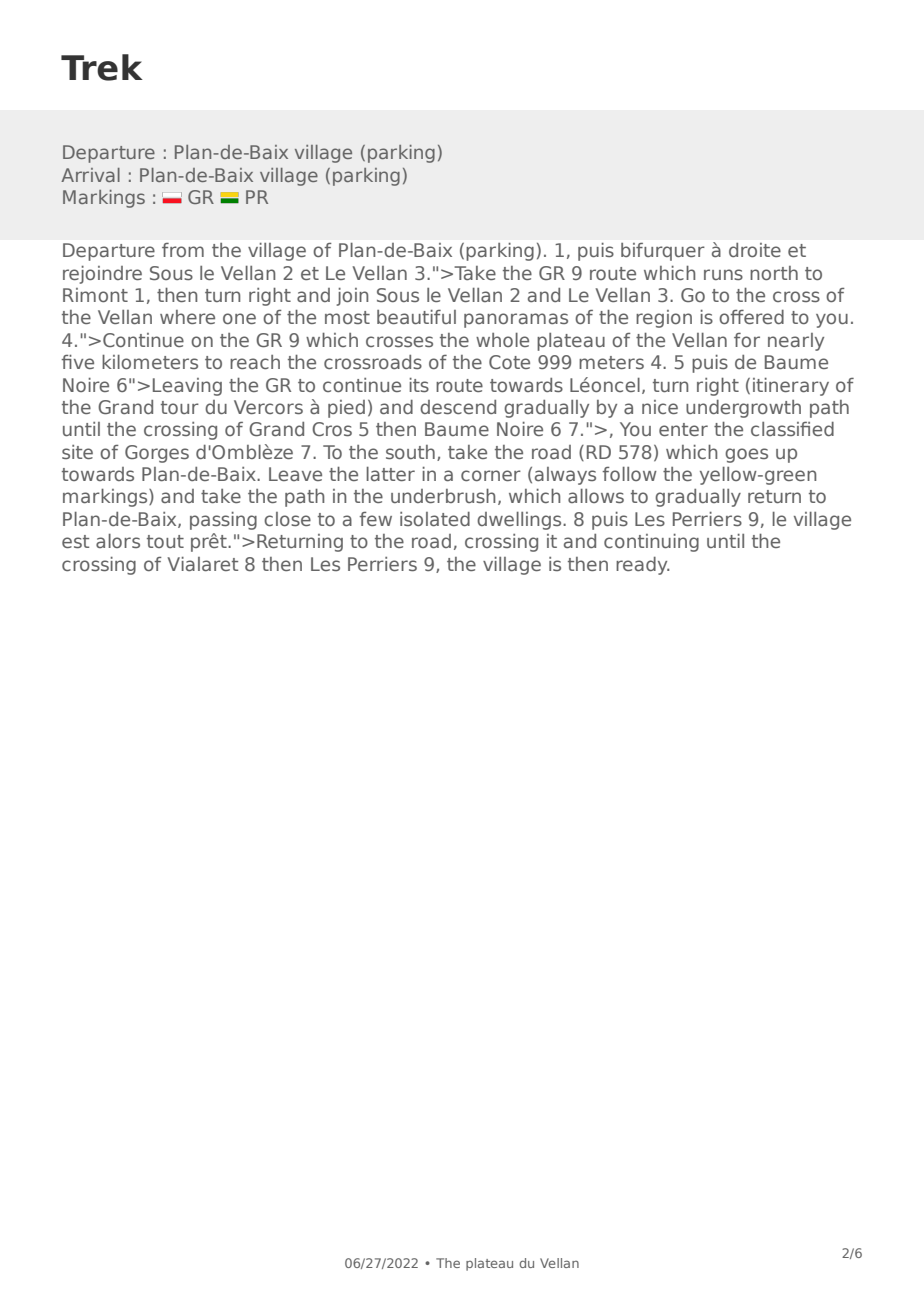  Describe the element at coordinates (183, 249) in the screenshot. I see `from` at that location.
